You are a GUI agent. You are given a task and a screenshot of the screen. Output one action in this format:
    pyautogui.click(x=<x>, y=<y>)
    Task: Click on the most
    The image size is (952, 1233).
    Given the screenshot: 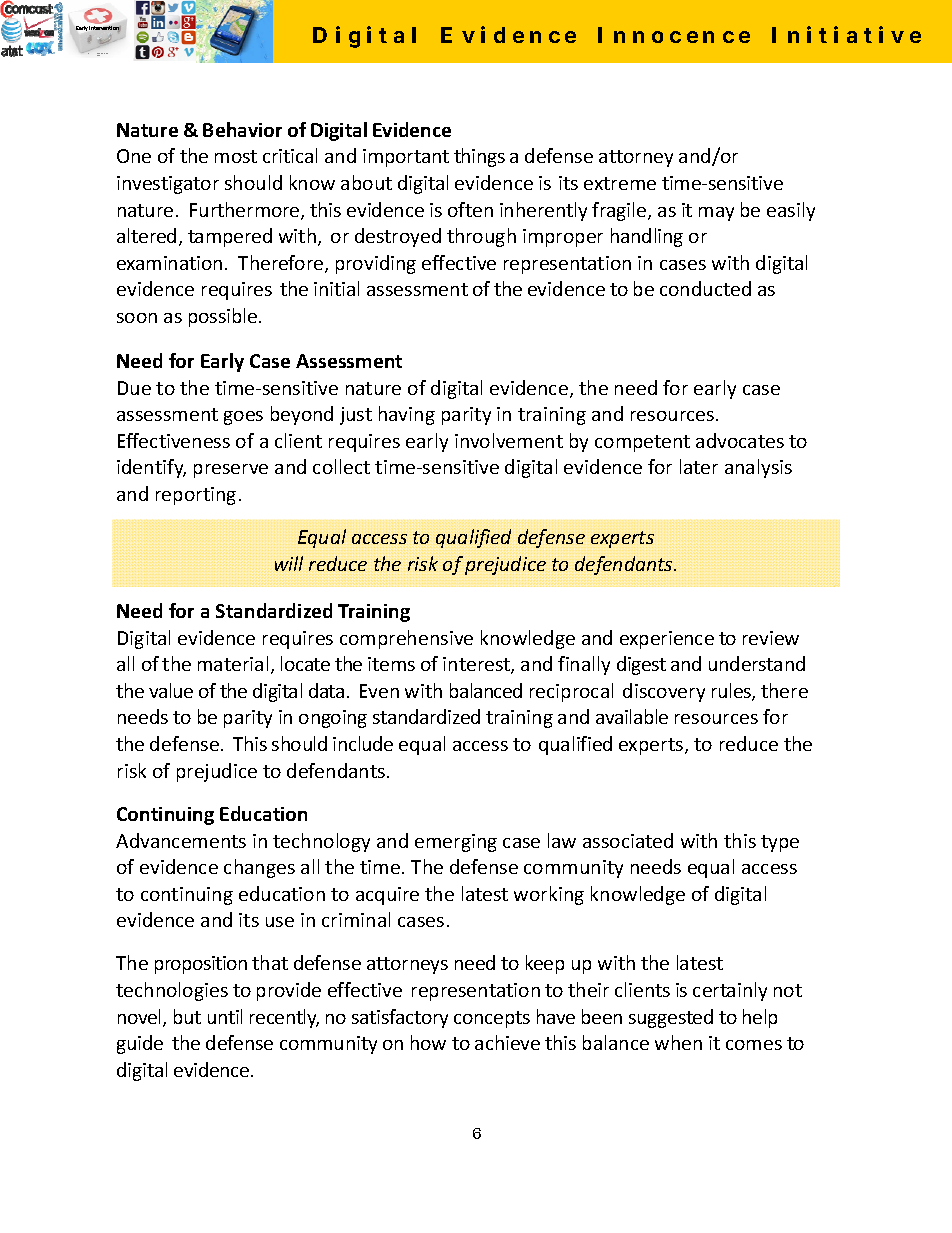 What is the action you would take?
    pyautogui.click(x=236, y=156)
